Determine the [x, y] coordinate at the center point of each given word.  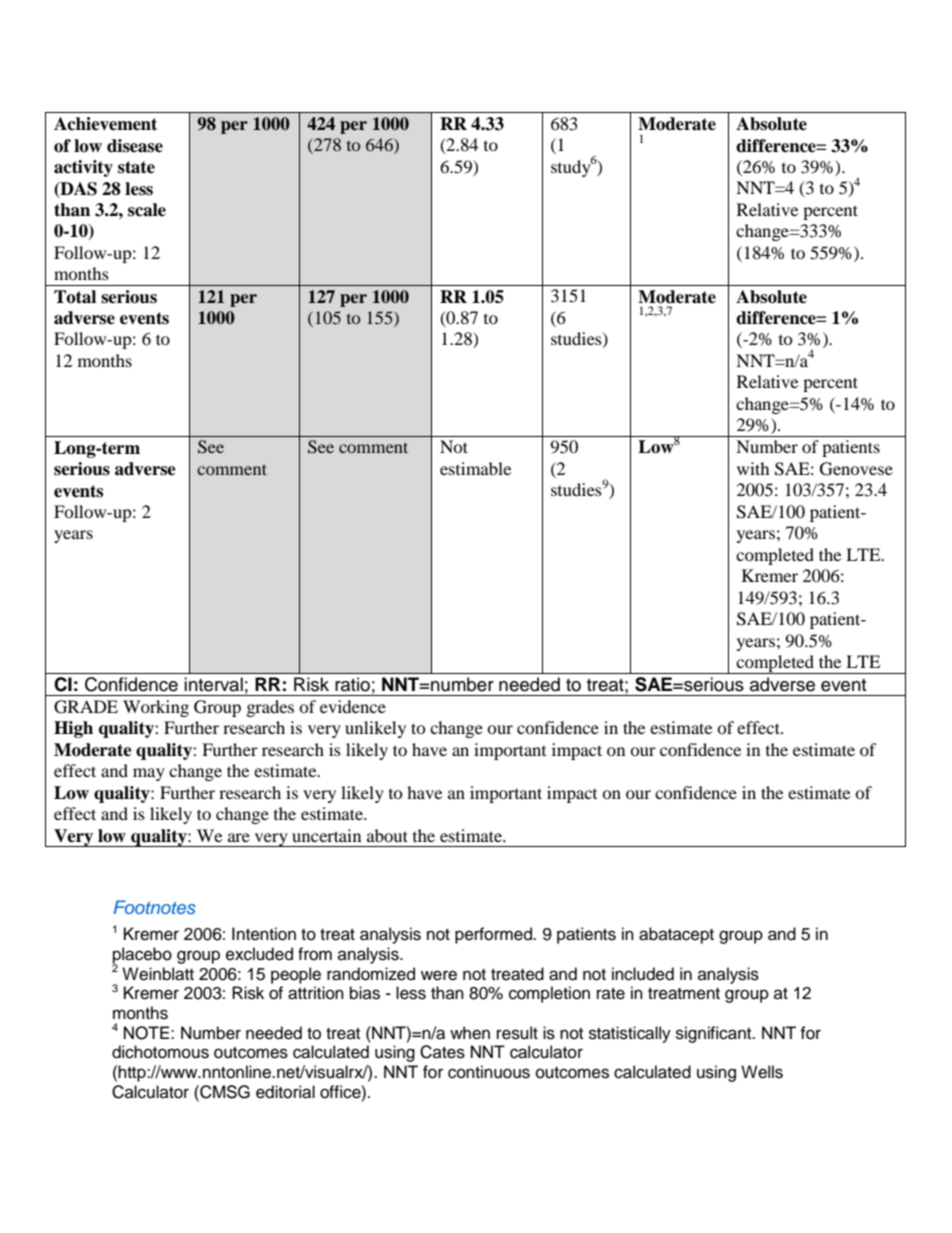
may [149, 774]
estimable [475, 468]
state [136, 167]
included [643, 974]
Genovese [856, 469]
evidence [353, 706]
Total [75, 297]
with [753, 468]
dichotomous [160, 1052]
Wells [762, 1072]
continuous [489, 1072]
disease [135, 146]
